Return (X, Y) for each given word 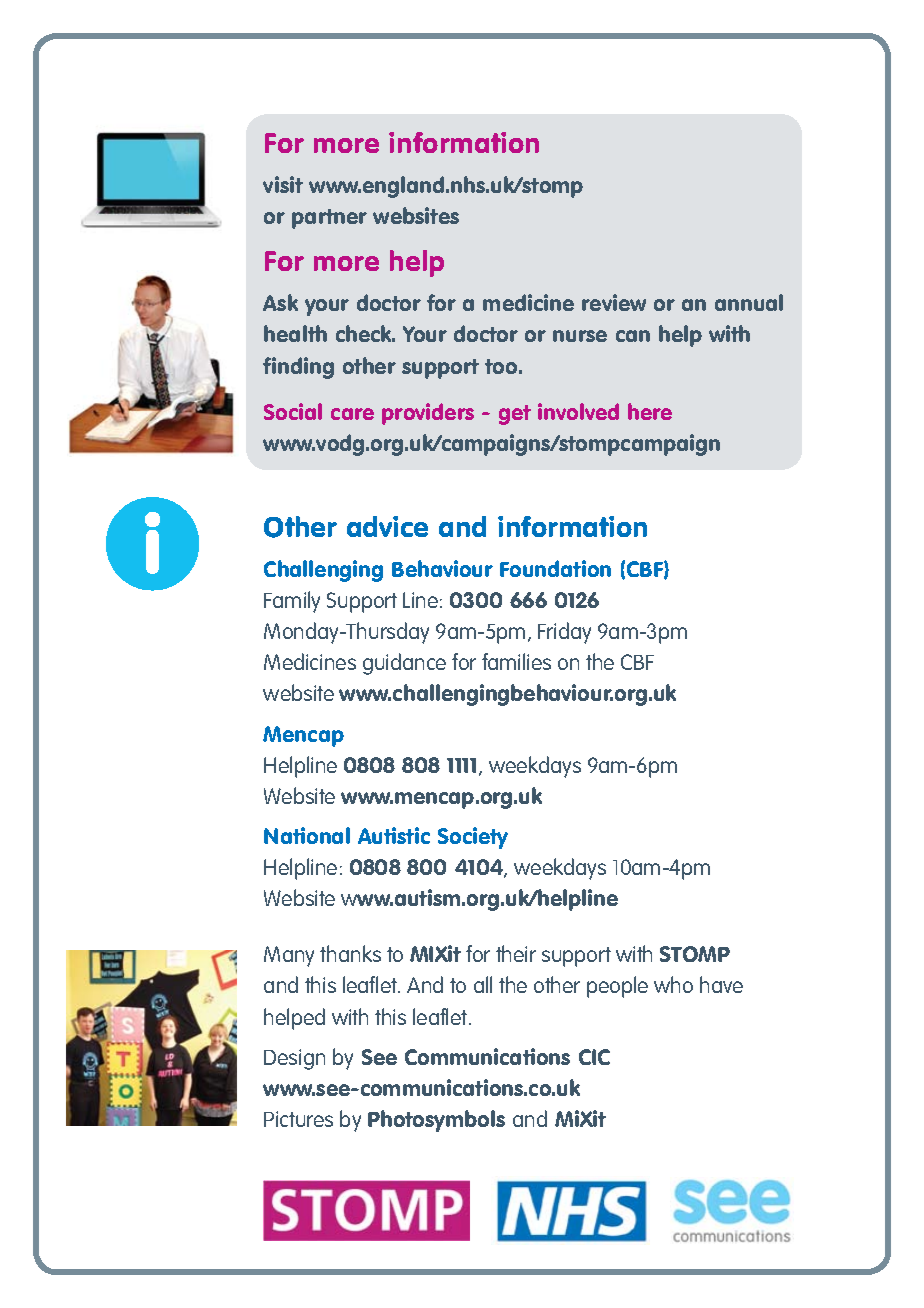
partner (329, 219)
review (614, 302)
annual (749, 302)
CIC (594, 1057)
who (673, 984)
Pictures (298, 1119)
